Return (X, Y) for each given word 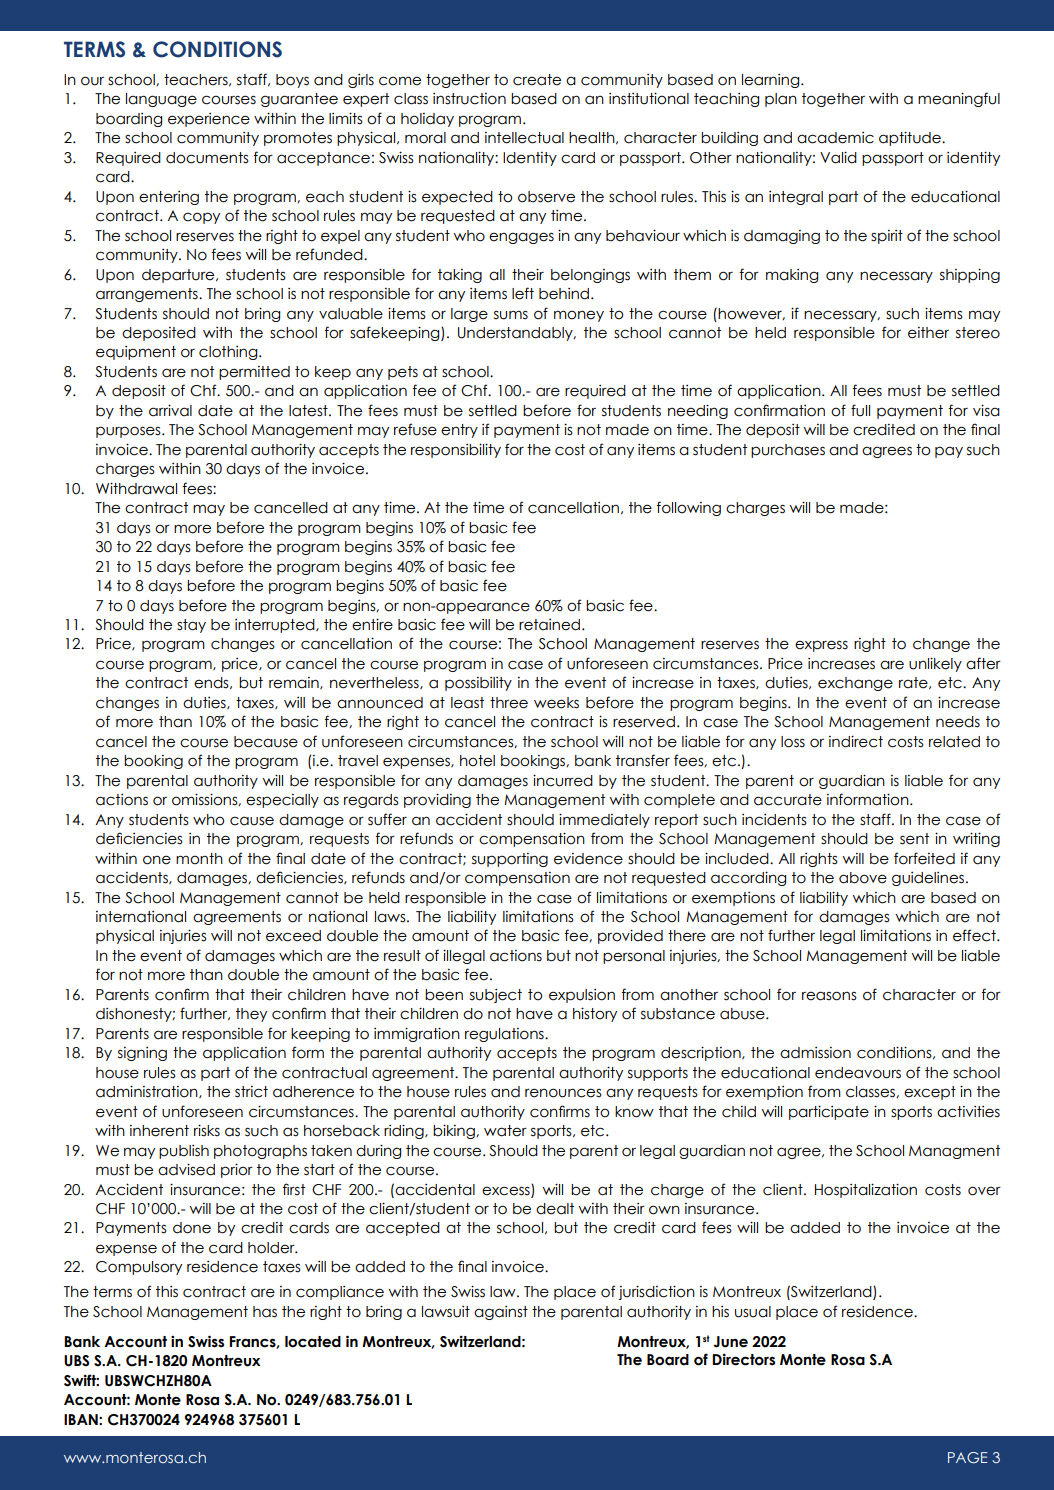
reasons (829, 996)
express (821, 646)
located (313, 1342)
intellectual (524, 138)
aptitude (911, 138)
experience (209, 120)
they (251, 1015)
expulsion (582, 996)
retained (551, 625)
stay (191, 626)
